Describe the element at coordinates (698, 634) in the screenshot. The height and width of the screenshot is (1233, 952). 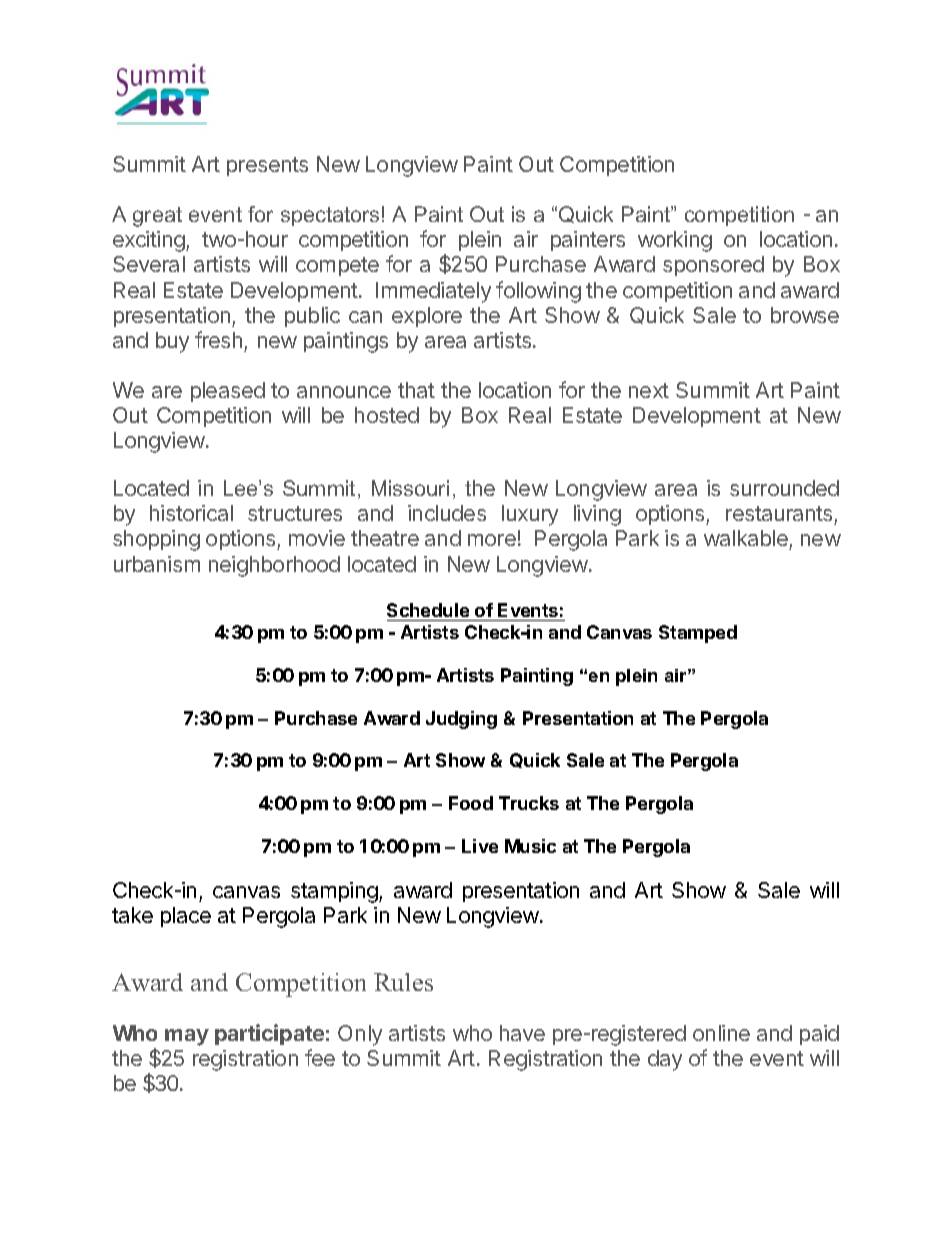
I see `Stamped` at that location.
